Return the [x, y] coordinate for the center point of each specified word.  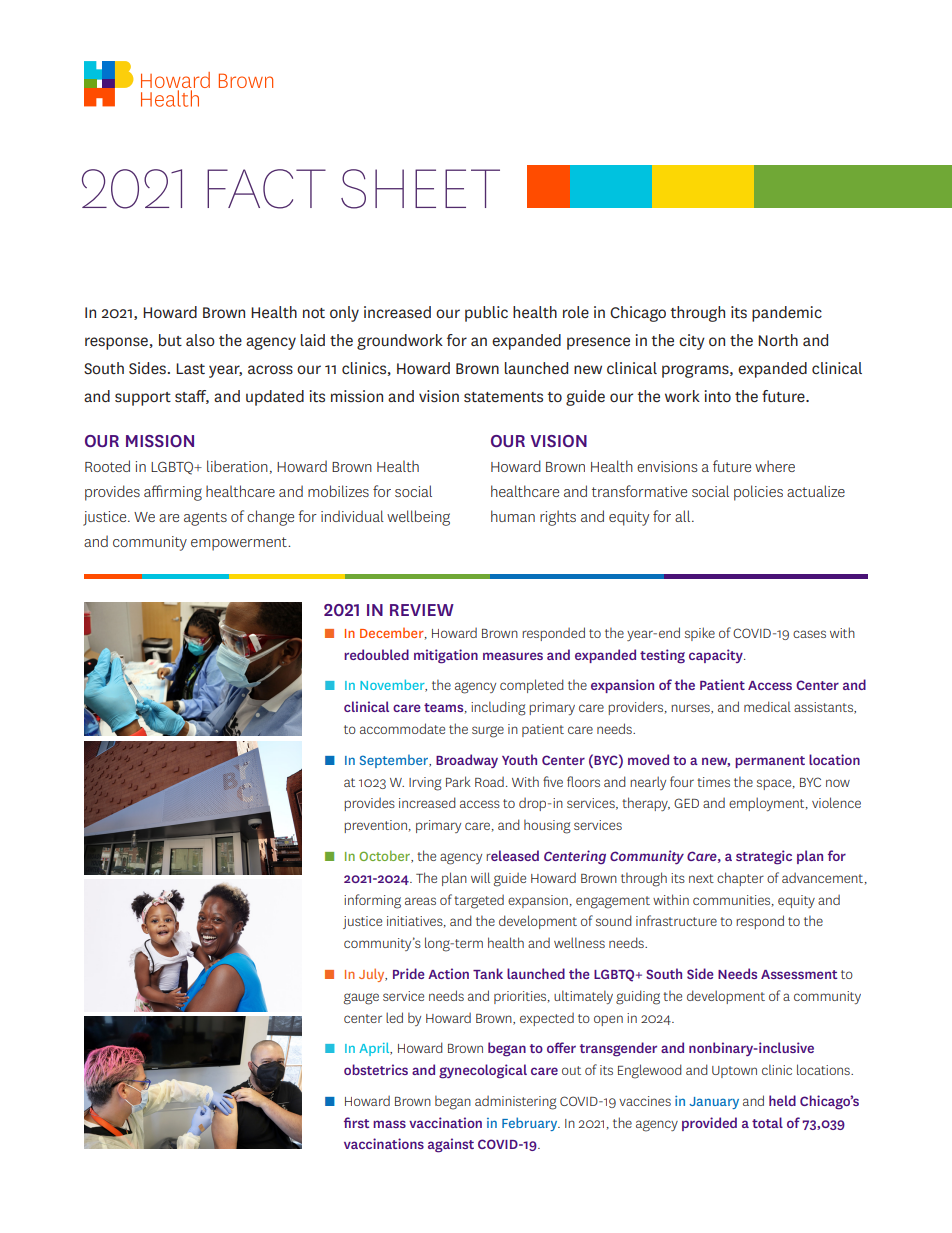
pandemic [787, 314]
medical [767, 706]
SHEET [420, 189]
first [356, 1122]
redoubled [376, 654]
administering [516, 1103]
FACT [266, 189]
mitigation [446, 656]
